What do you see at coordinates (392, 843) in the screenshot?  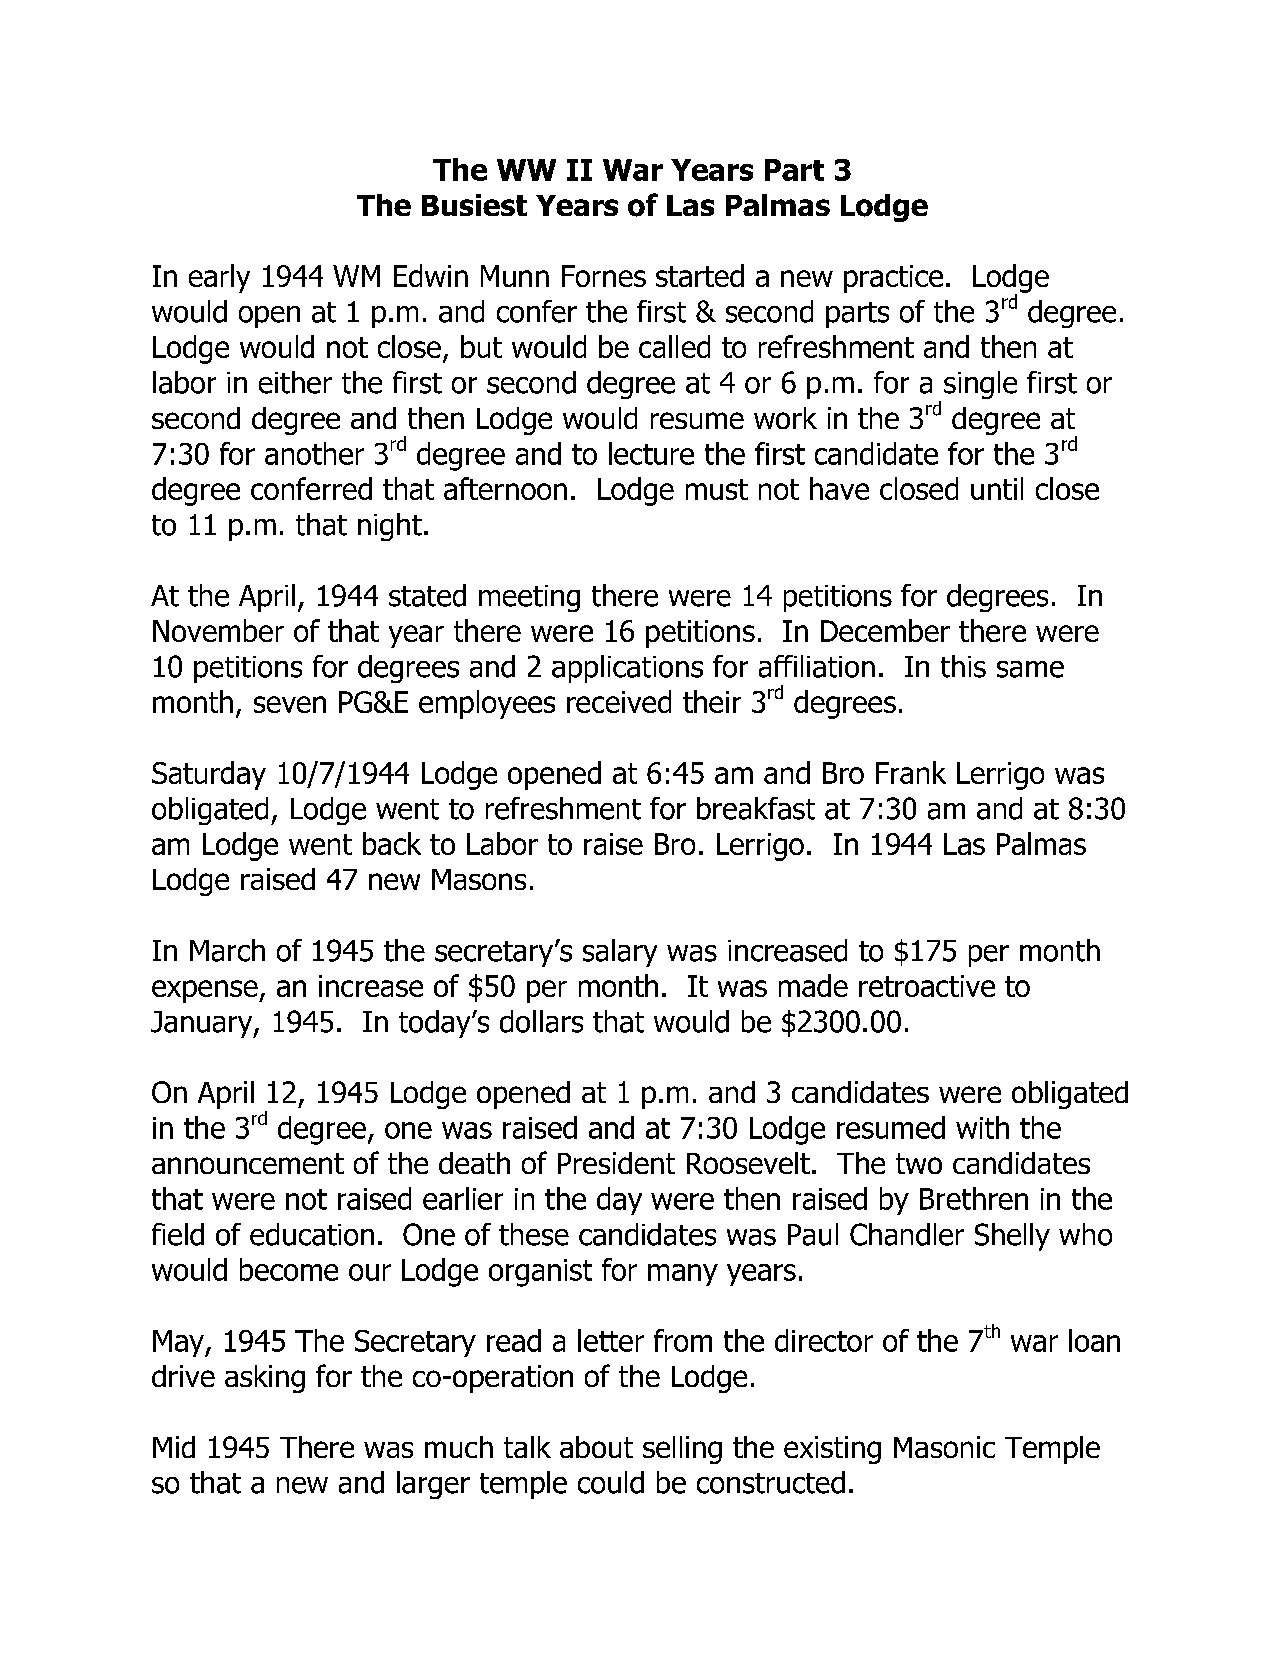 I see `back` at bounding box center [392, 843].
